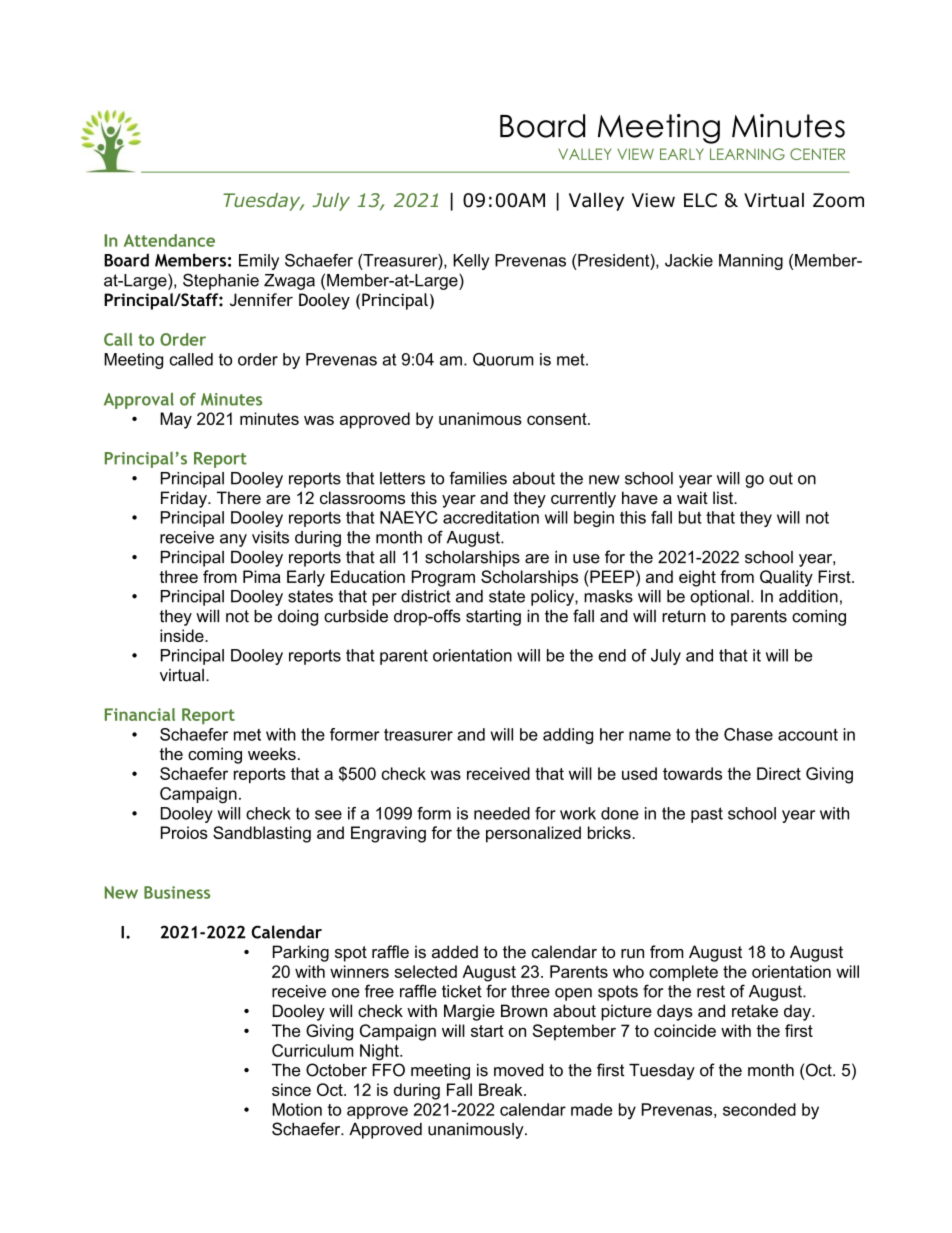 This screenshot has height=1233, width=952. I want to click on since, so click(291, 1089).
